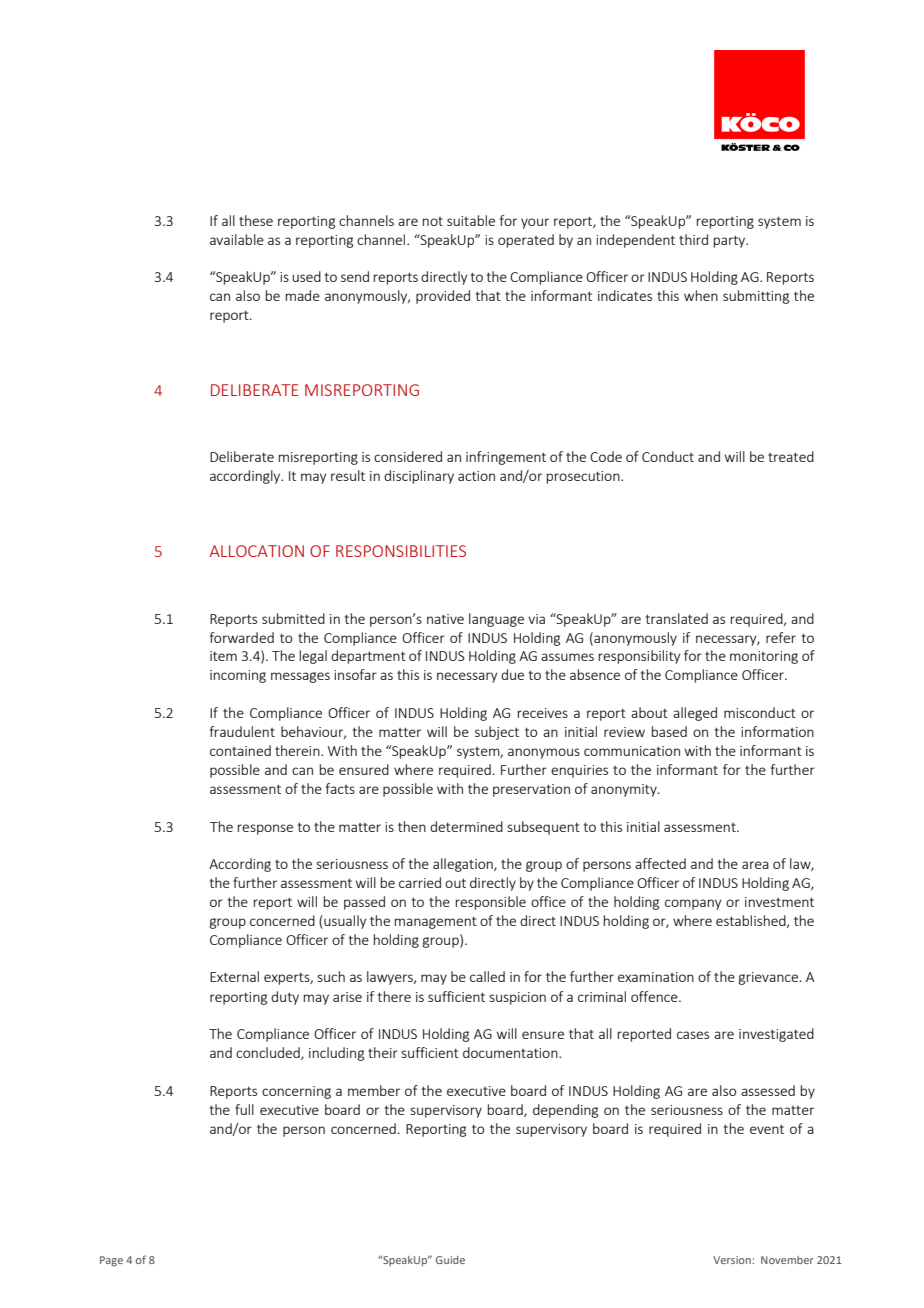 The height and width of the screenshot is (1308, 924). I want to click on subject, so click(497, 733).
